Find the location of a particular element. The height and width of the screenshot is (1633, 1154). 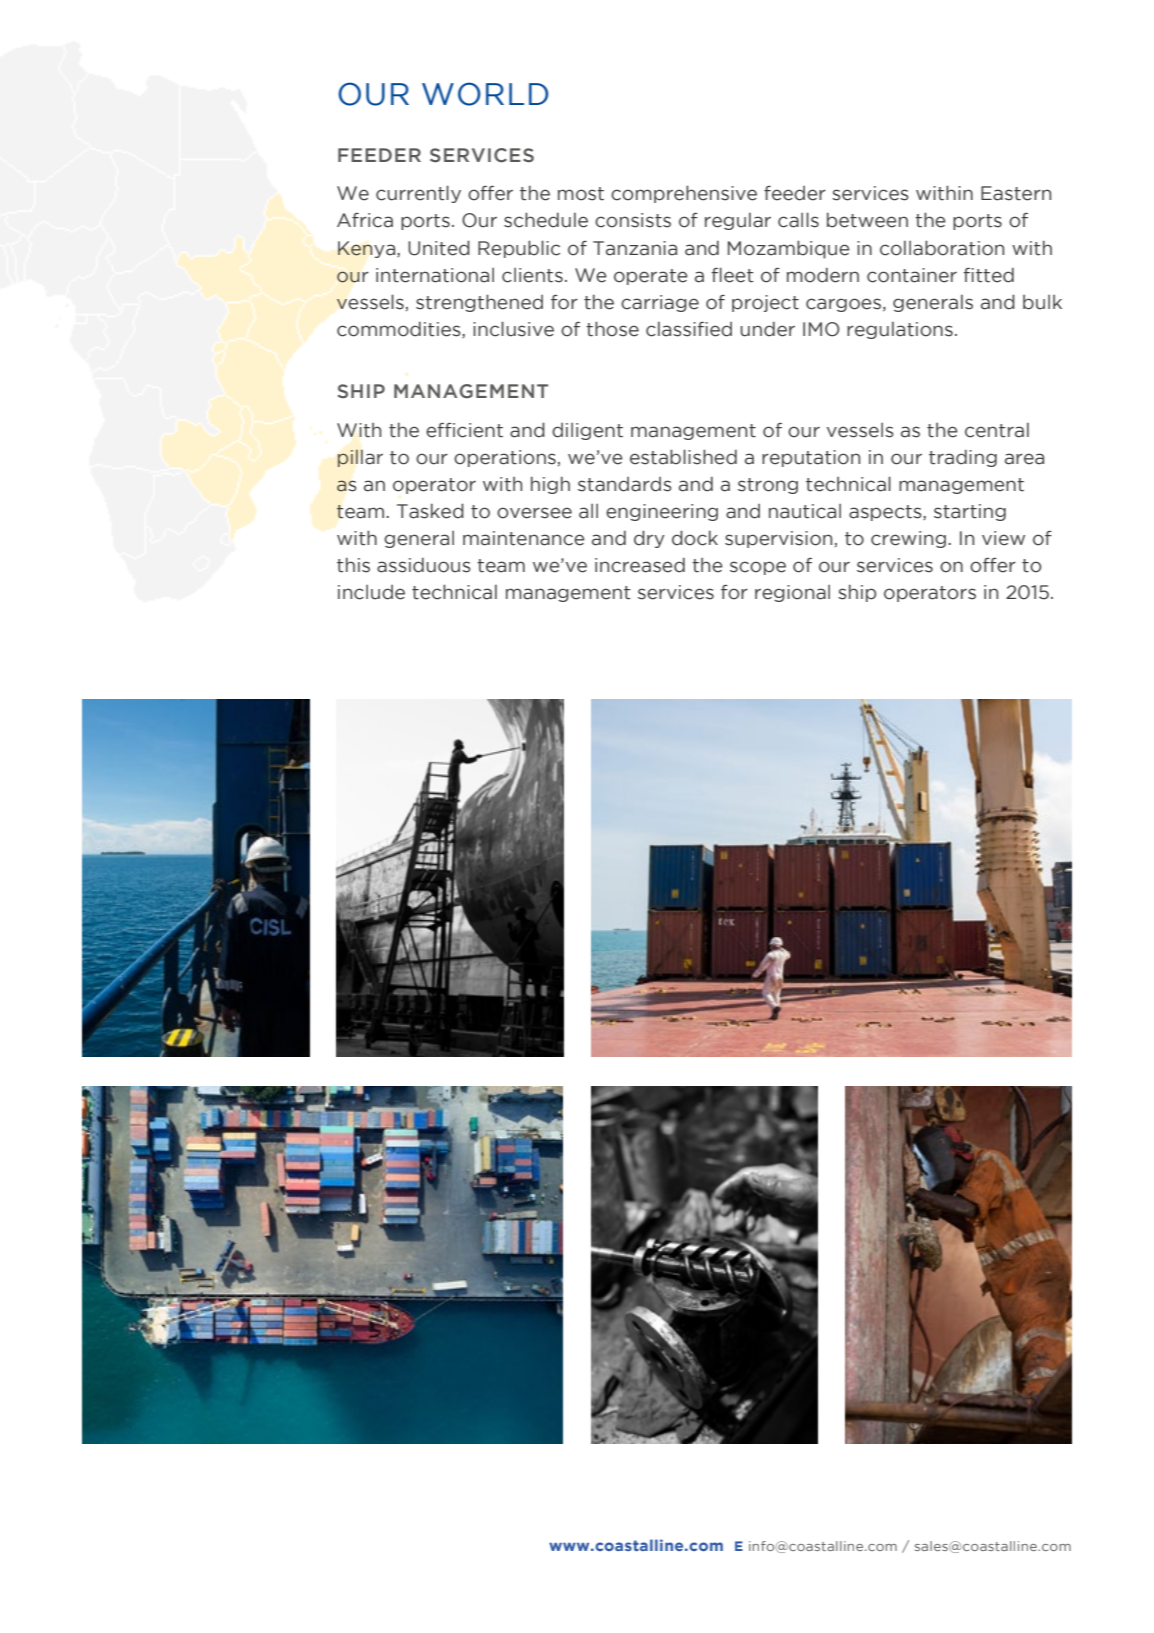

classified is located at coordinates (689, 329).
